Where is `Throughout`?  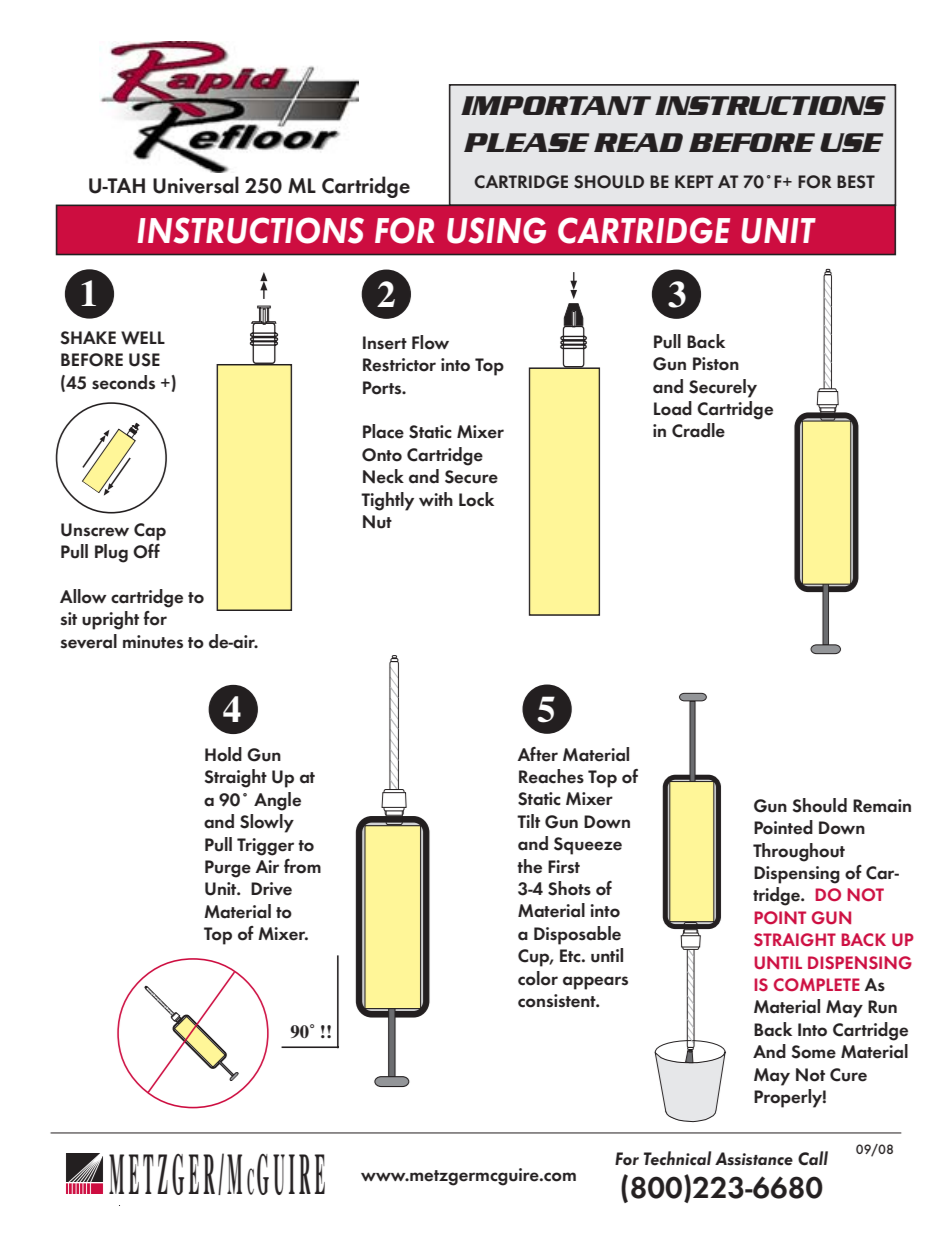
Throughout is located at coordinates (799, 852).
